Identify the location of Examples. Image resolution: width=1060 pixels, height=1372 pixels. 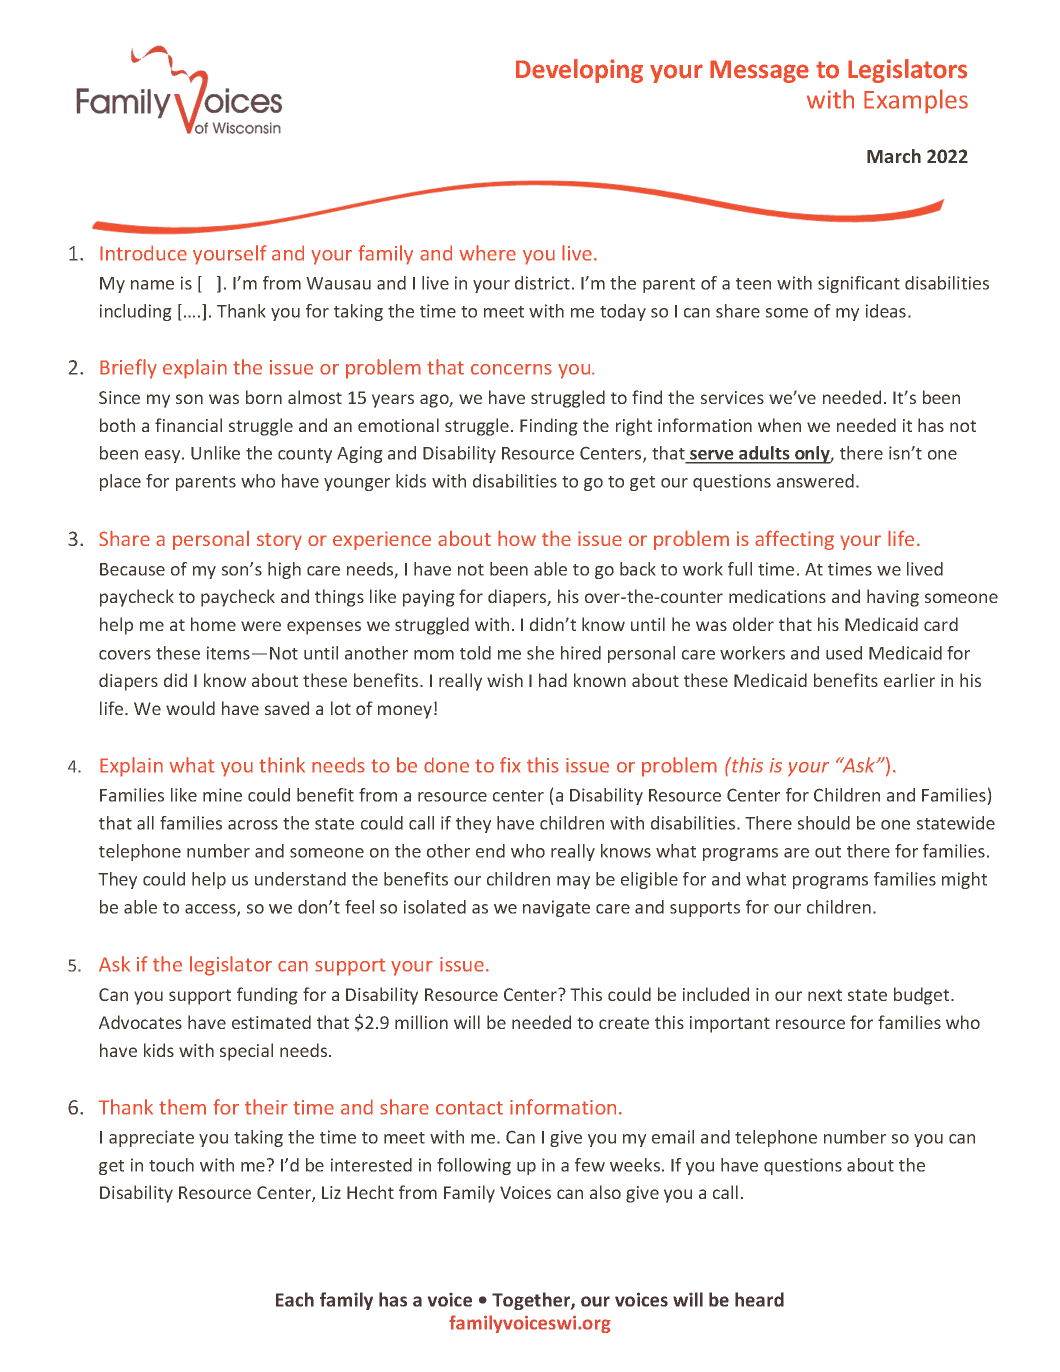
(916, 101).
